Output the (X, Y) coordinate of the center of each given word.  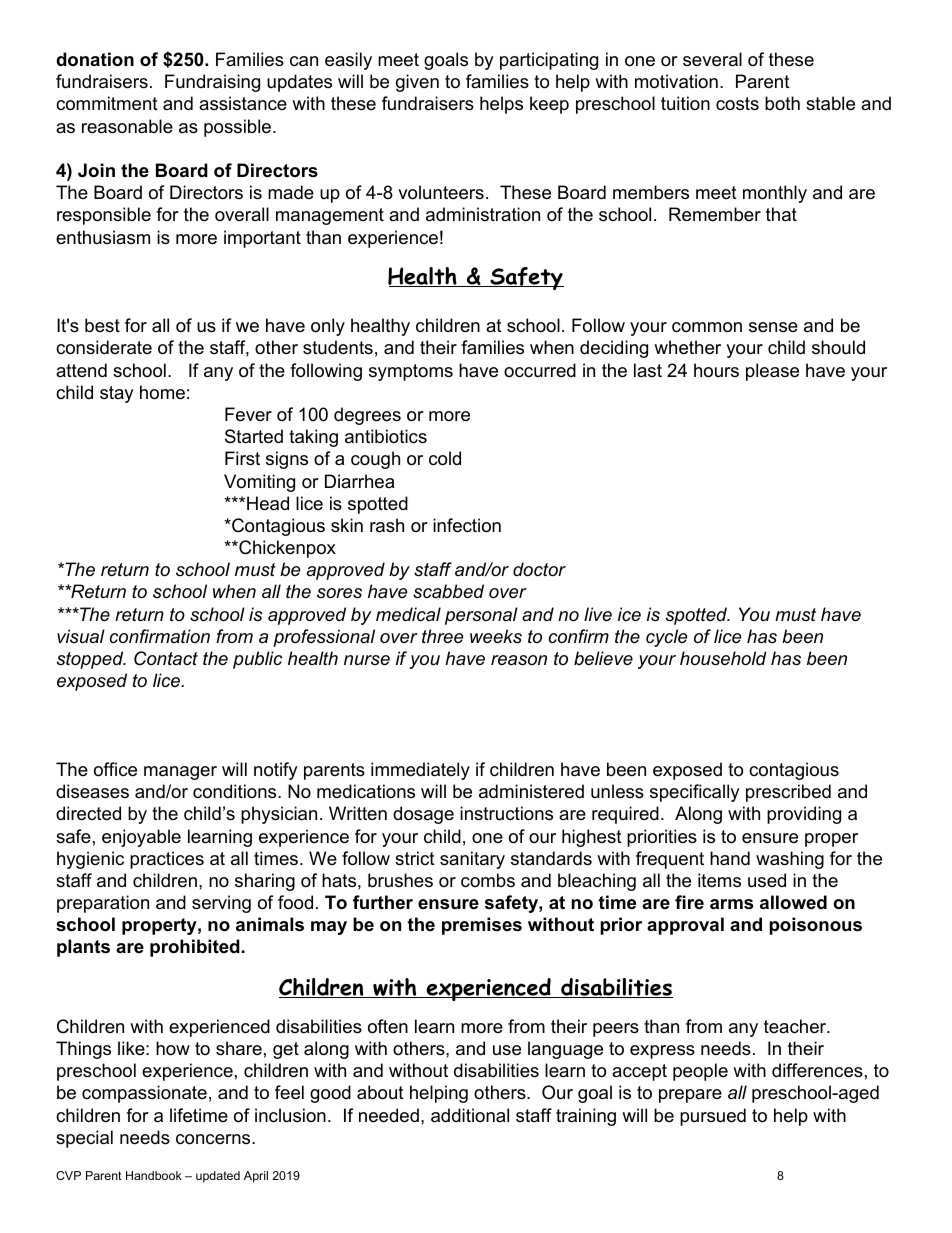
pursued (713, 1117)
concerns (214, 1139)
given (417, 83)
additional (470, 1115)
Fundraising (212, 83)
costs (737, 103)
